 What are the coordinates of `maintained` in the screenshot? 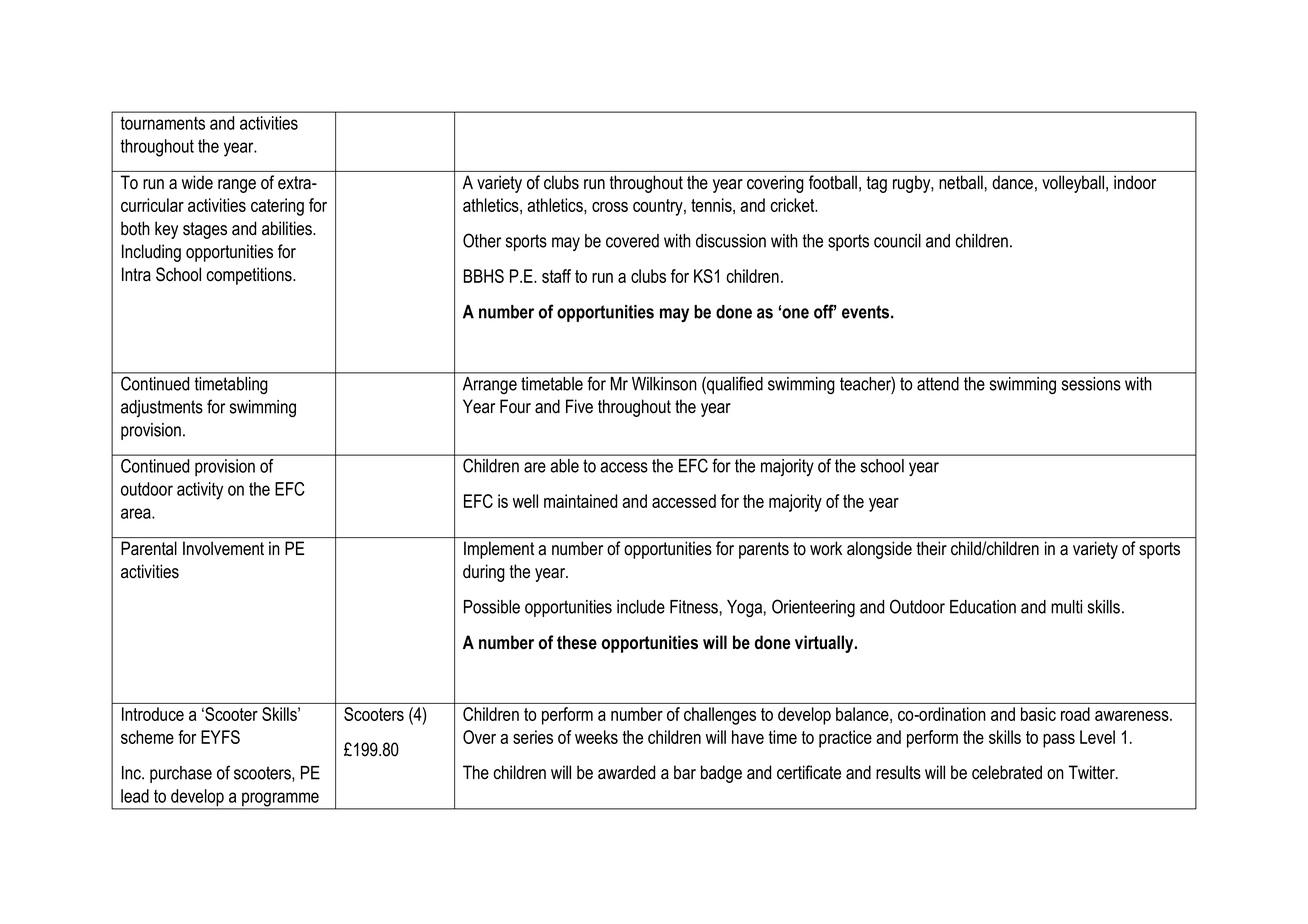 It's located at (580, 501).
